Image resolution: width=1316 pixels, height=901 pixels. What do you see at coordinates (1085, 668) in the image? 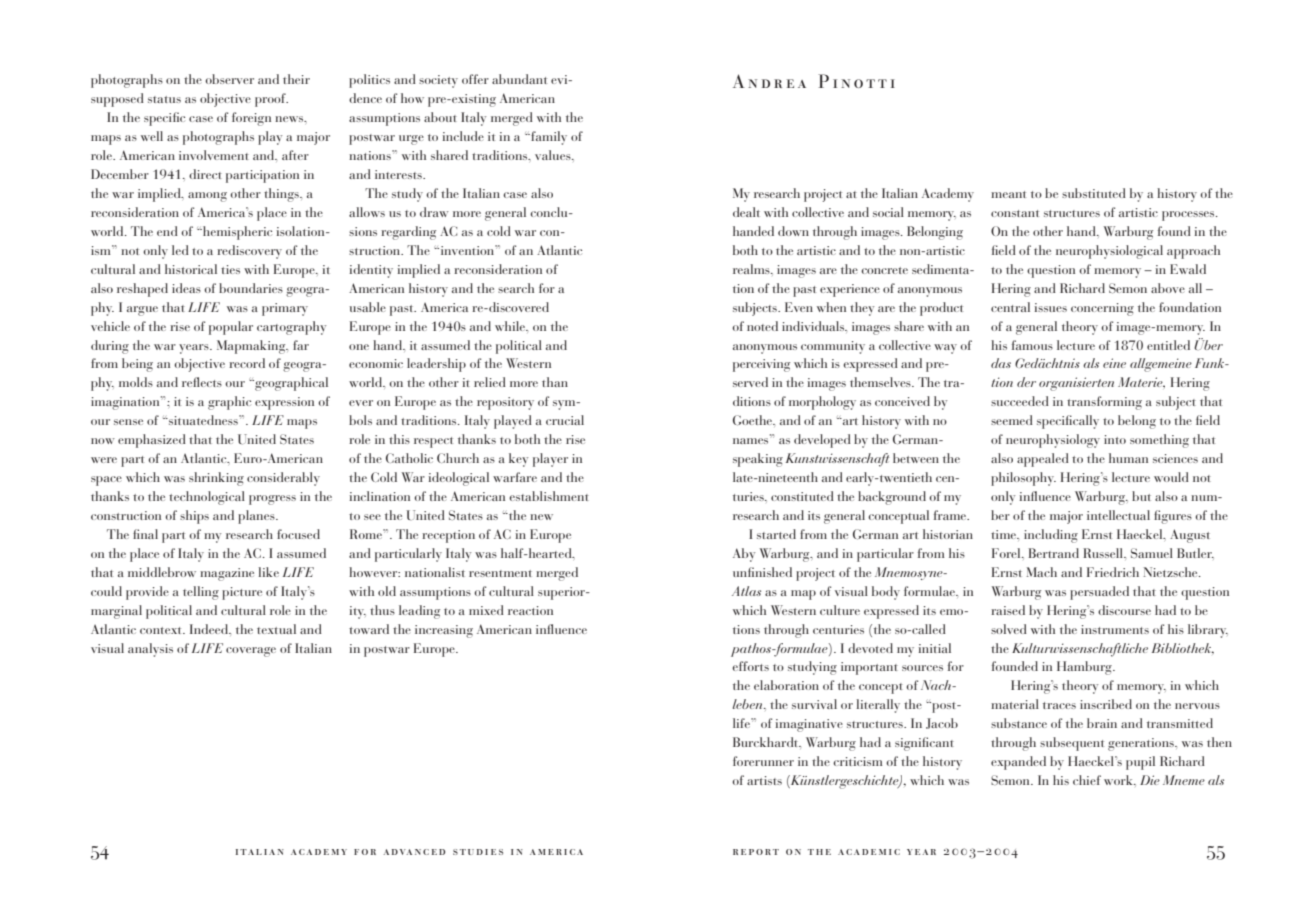
I see `Hamburg` at bounding box center [1085, 668].
